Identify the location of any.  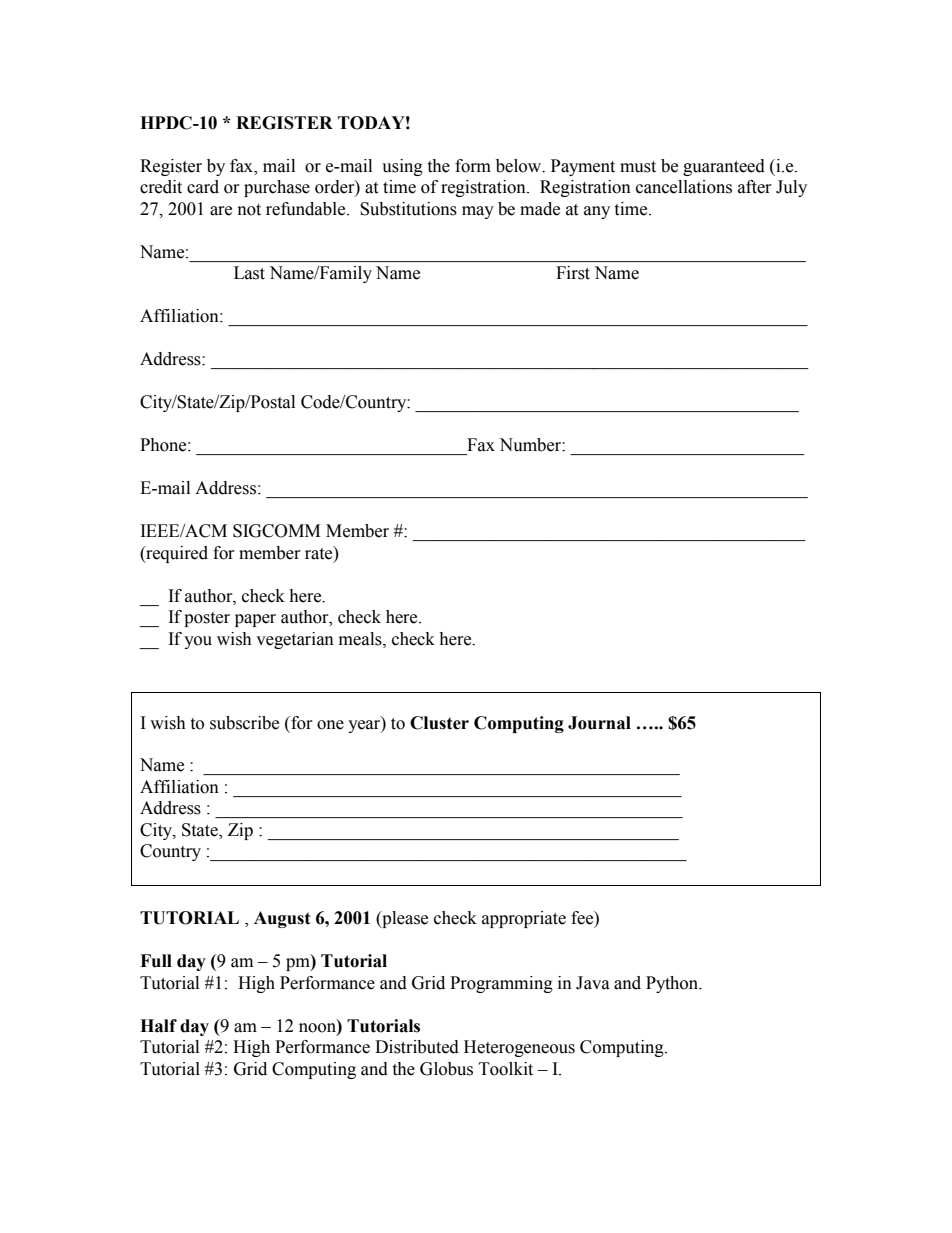
(597, 212).
